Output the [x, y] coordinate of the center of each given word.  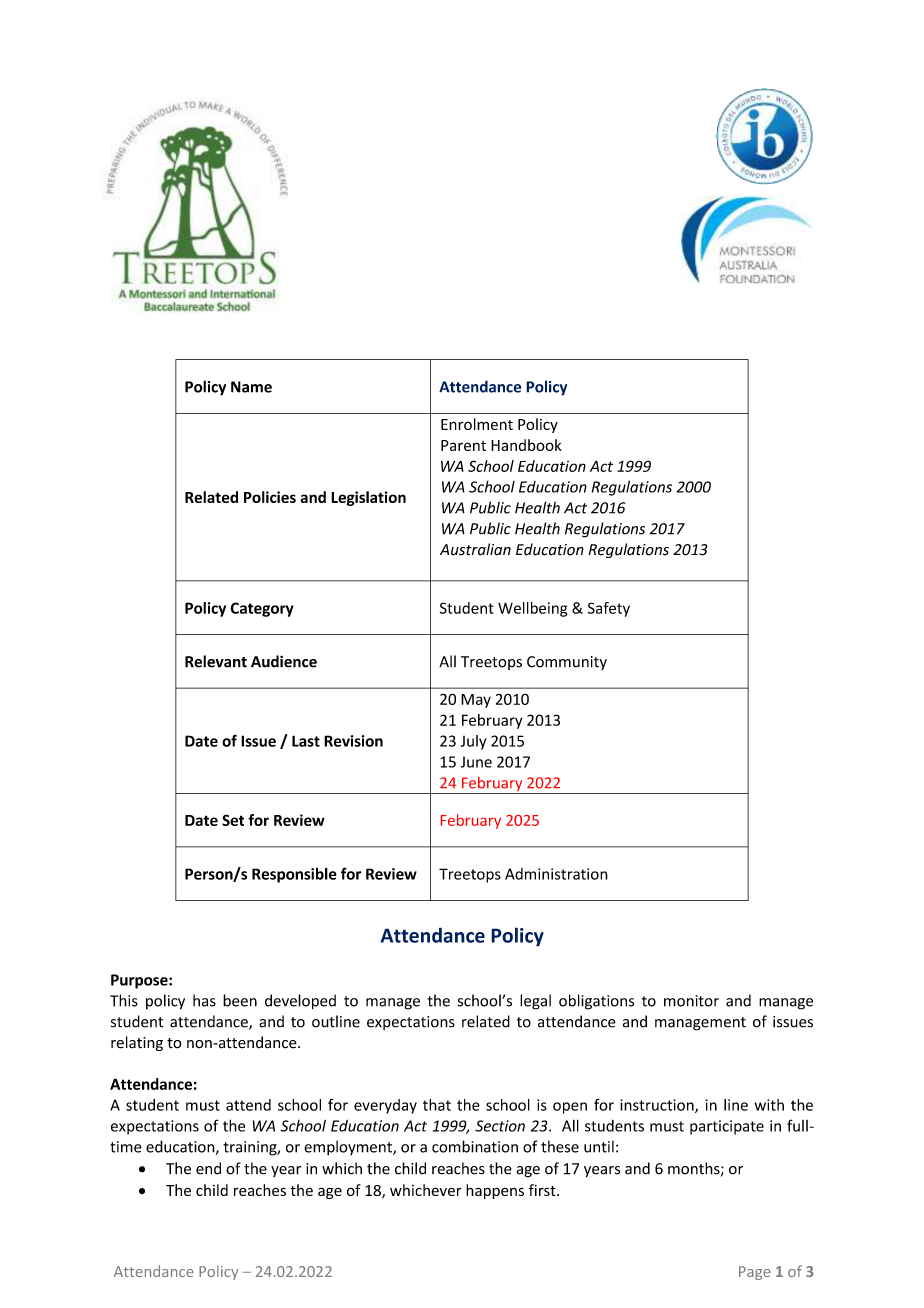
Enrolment [477, 424]
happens [495, 1191]
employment [349, 1148]
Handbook [526, 445]
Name [251, 387]
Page [755, 1273]
